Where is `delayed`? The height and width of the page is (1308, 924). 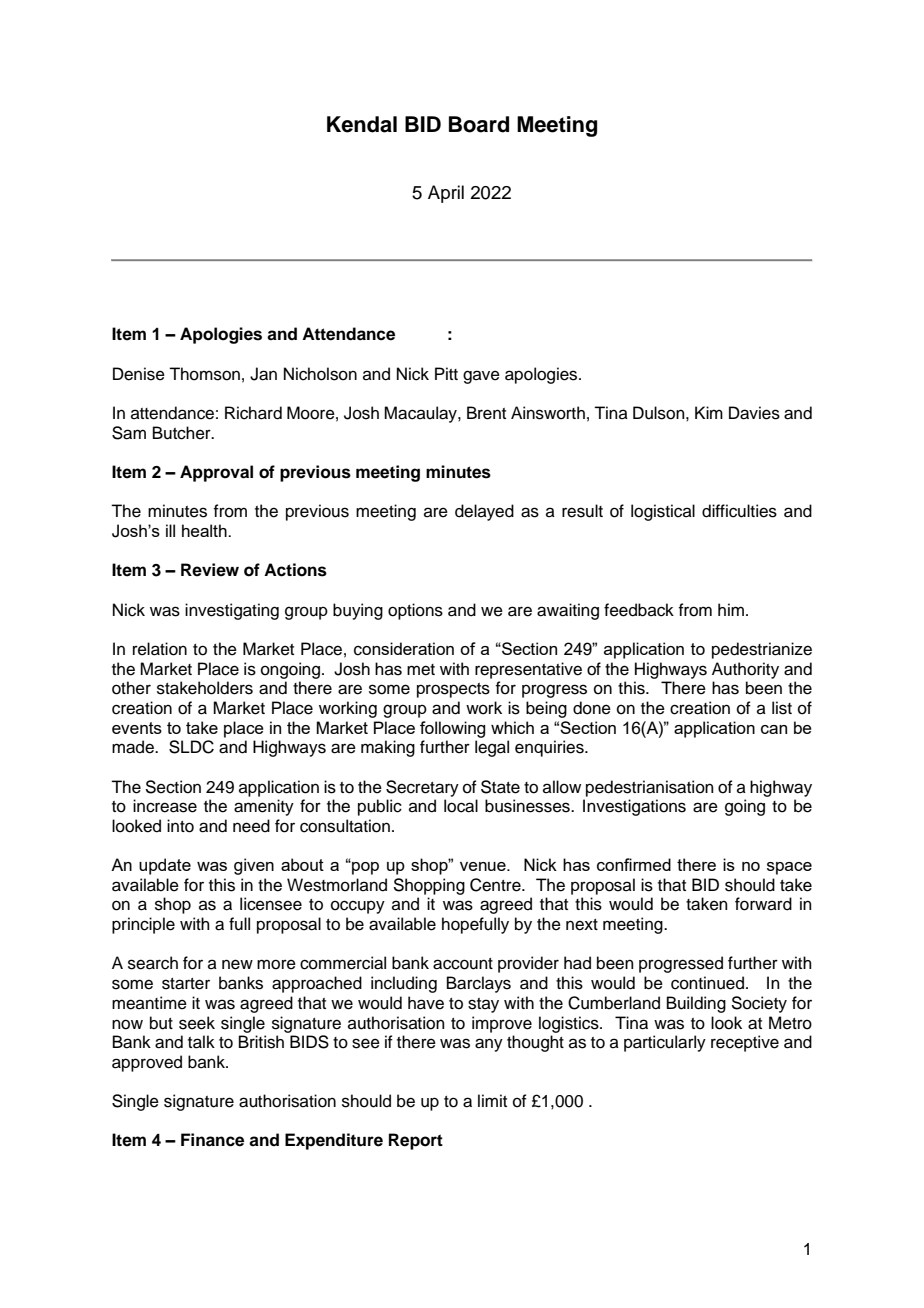
delayed is located at coordinates (484, 512).
